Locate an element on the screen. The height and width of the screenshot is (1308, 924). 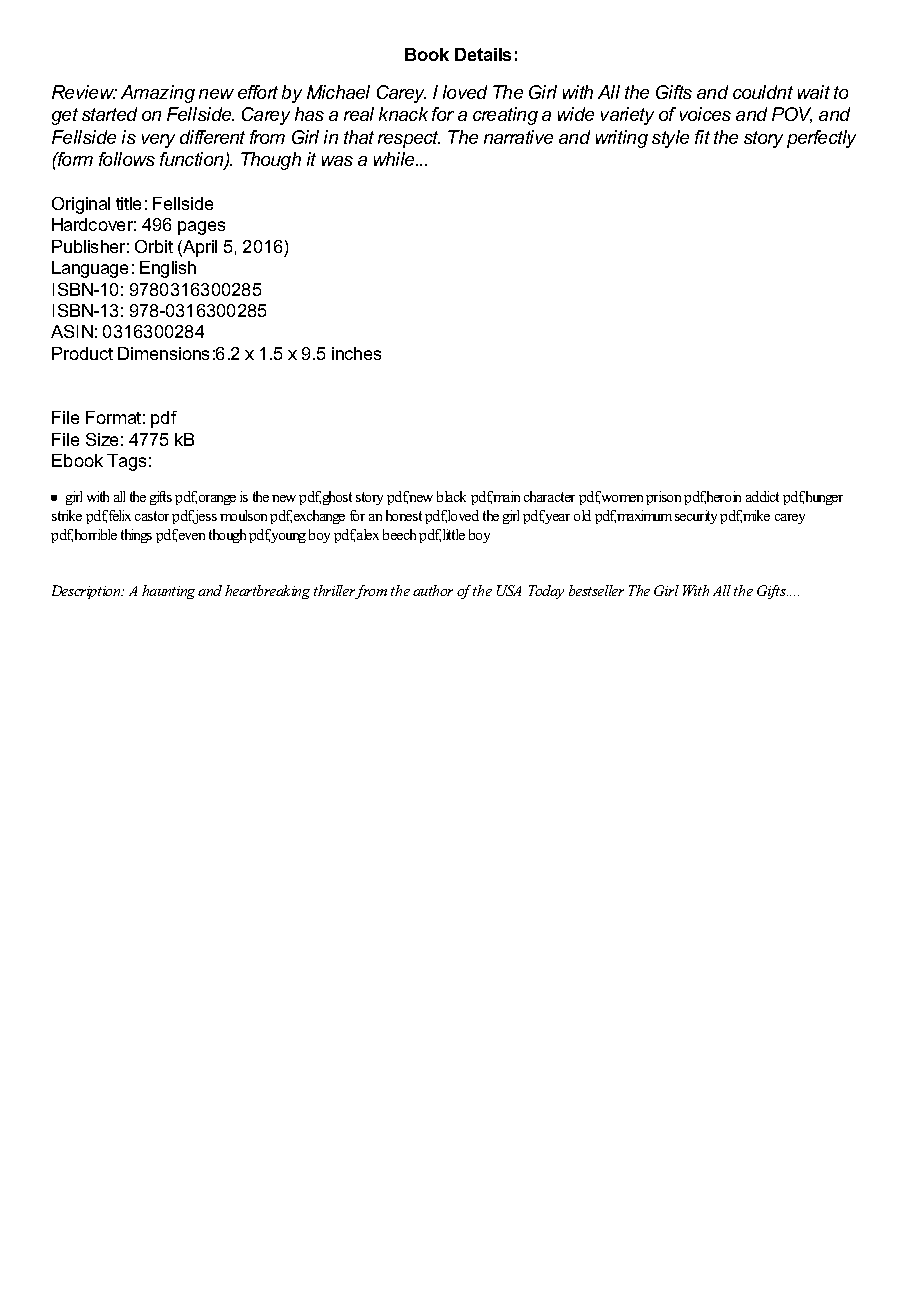
couldnt is located at coordinates (763, 92).
